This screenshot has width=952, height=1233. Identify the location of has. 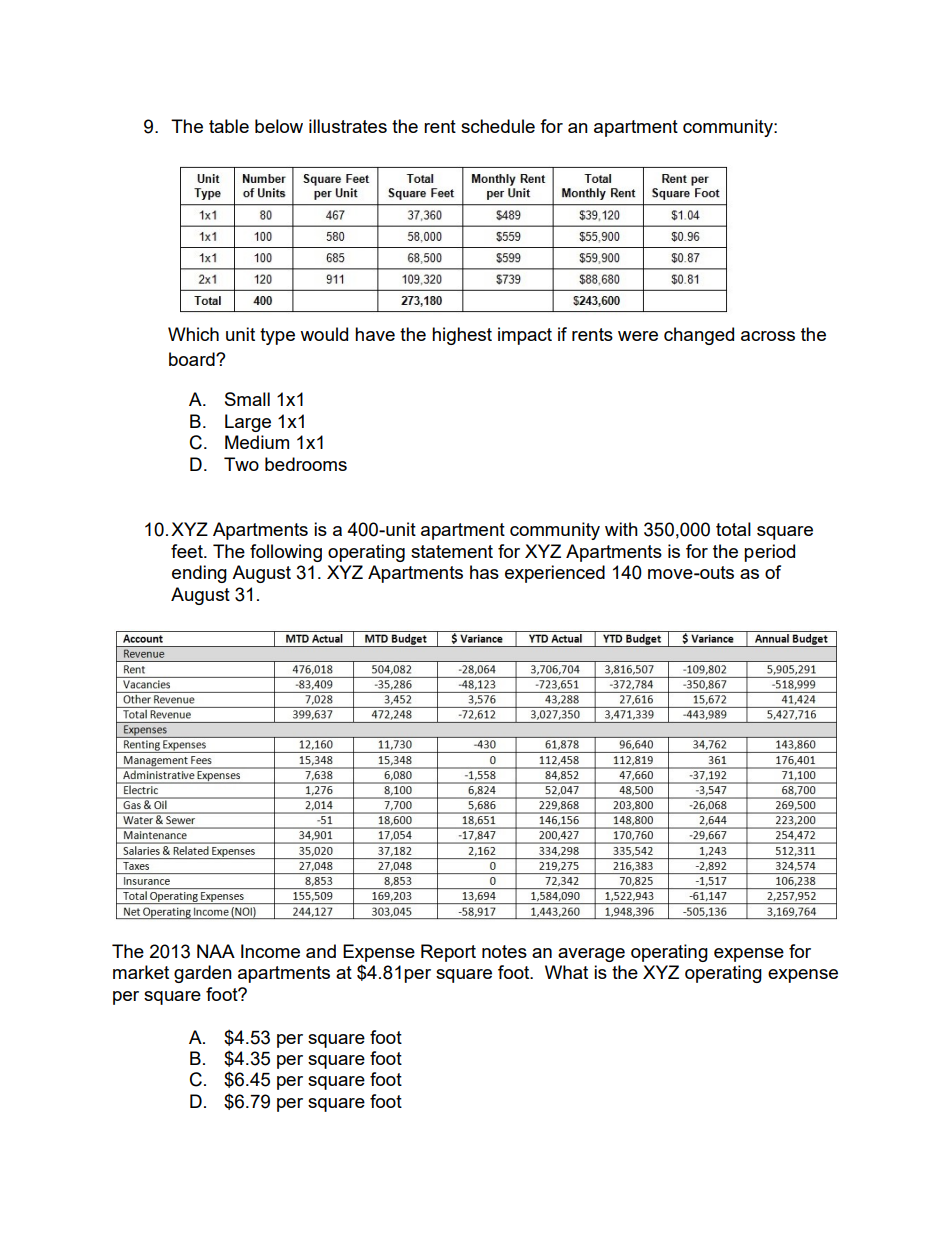
(484, 572).
